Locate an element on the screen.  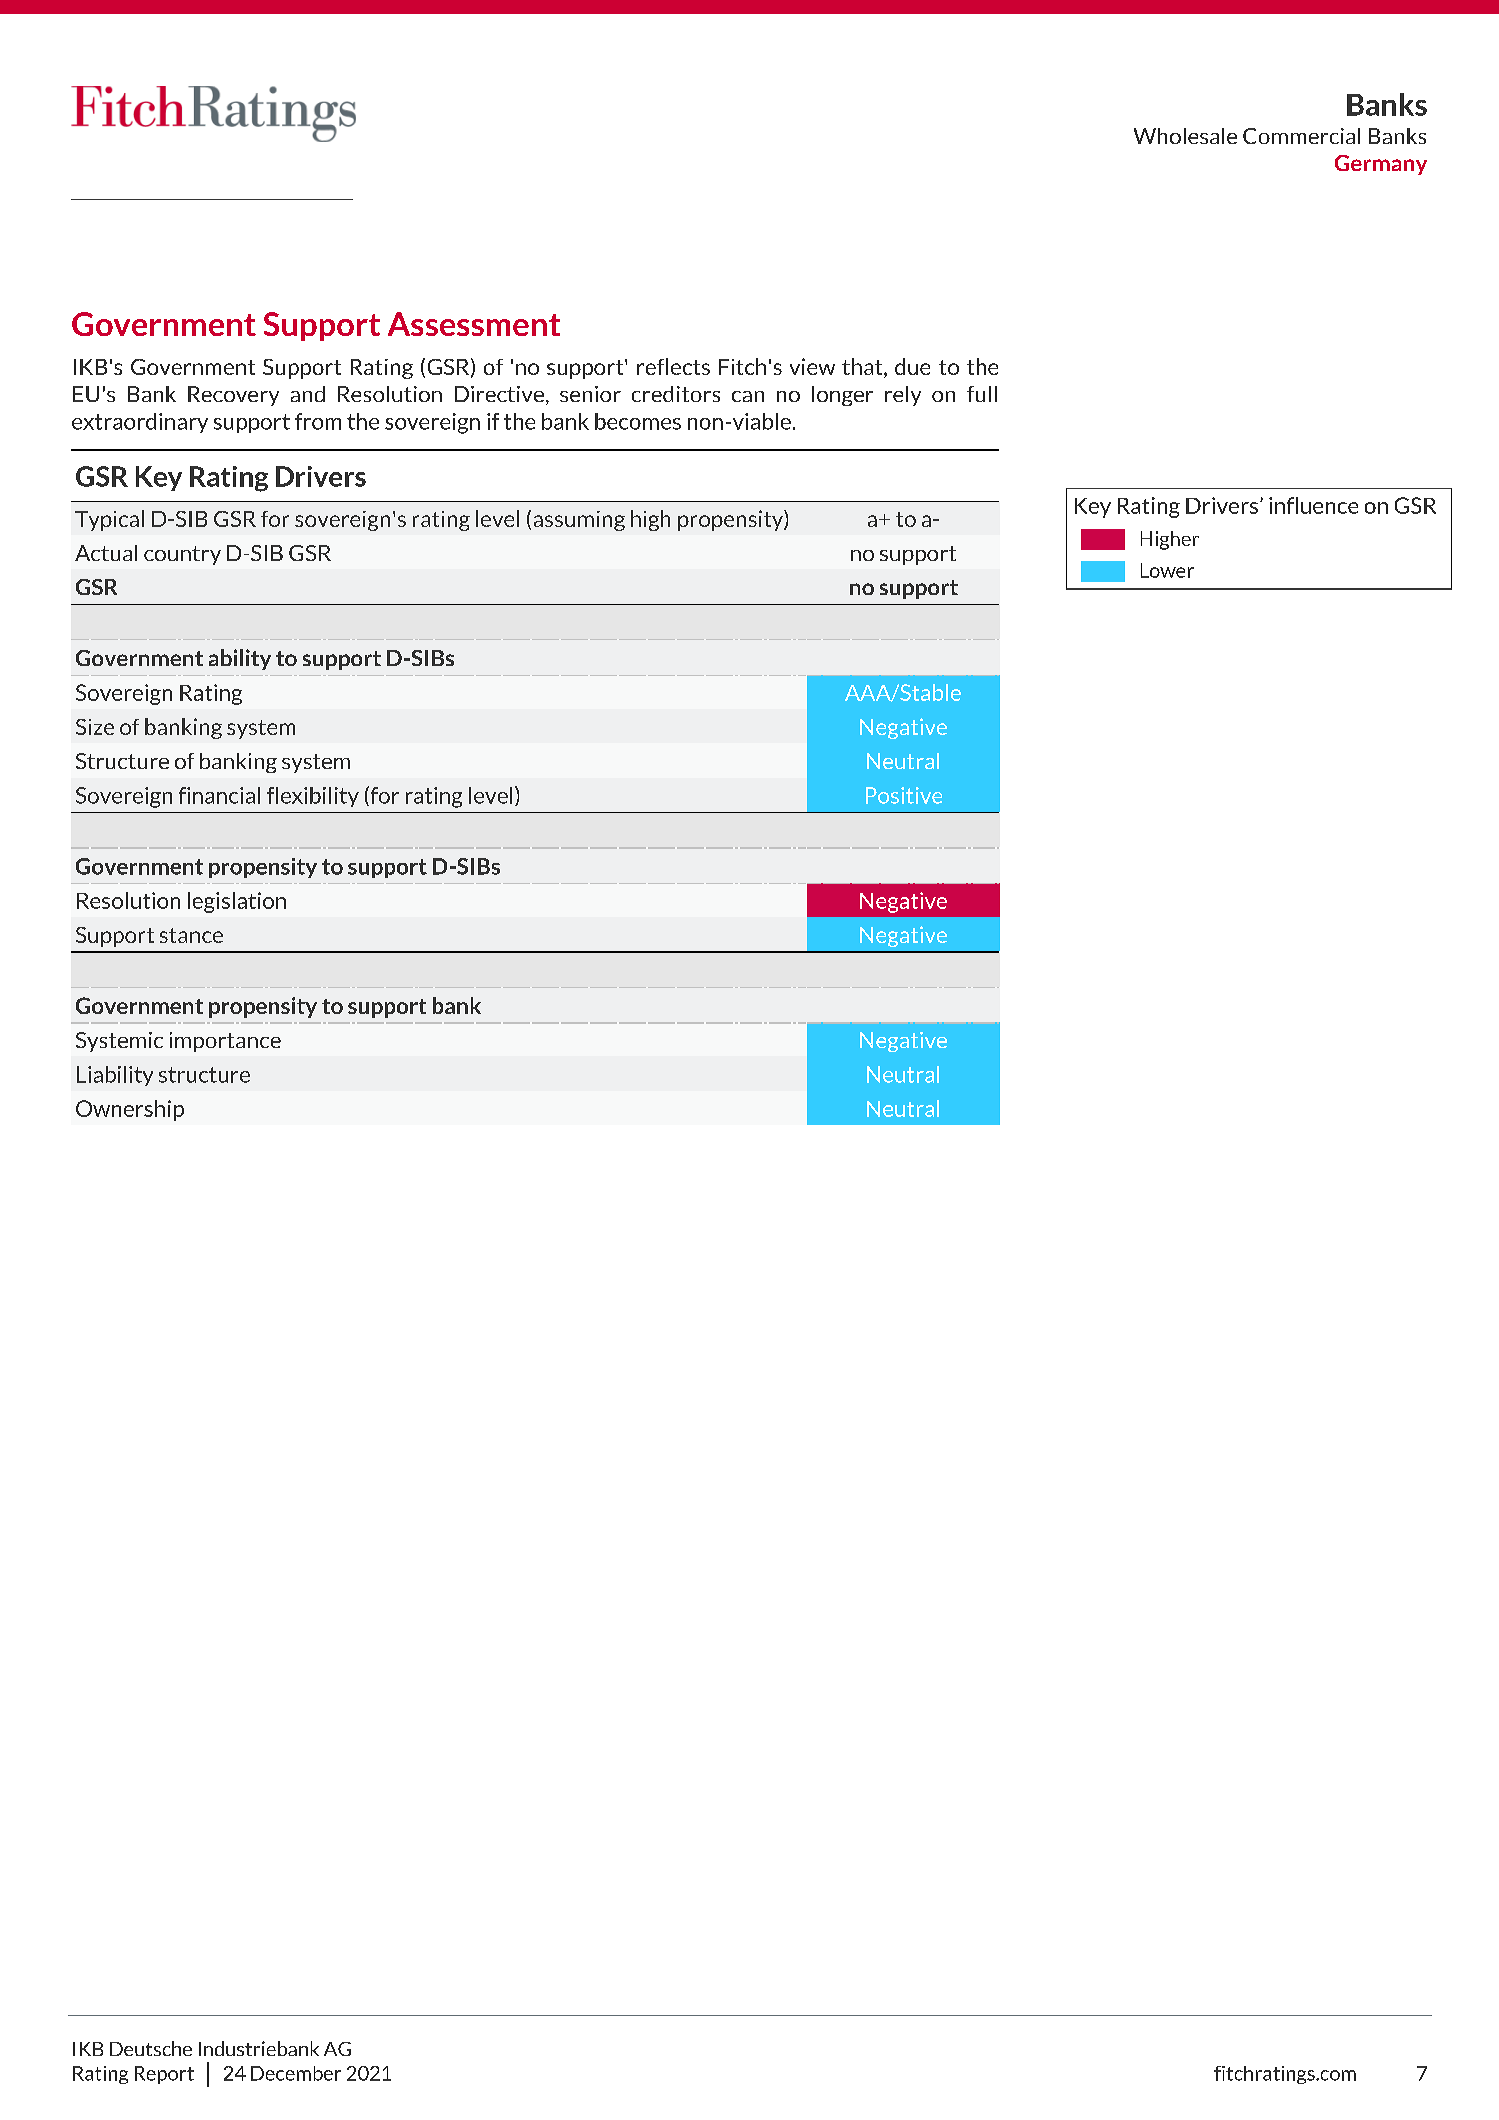
Recovery is located at coordinates (233, 396).
